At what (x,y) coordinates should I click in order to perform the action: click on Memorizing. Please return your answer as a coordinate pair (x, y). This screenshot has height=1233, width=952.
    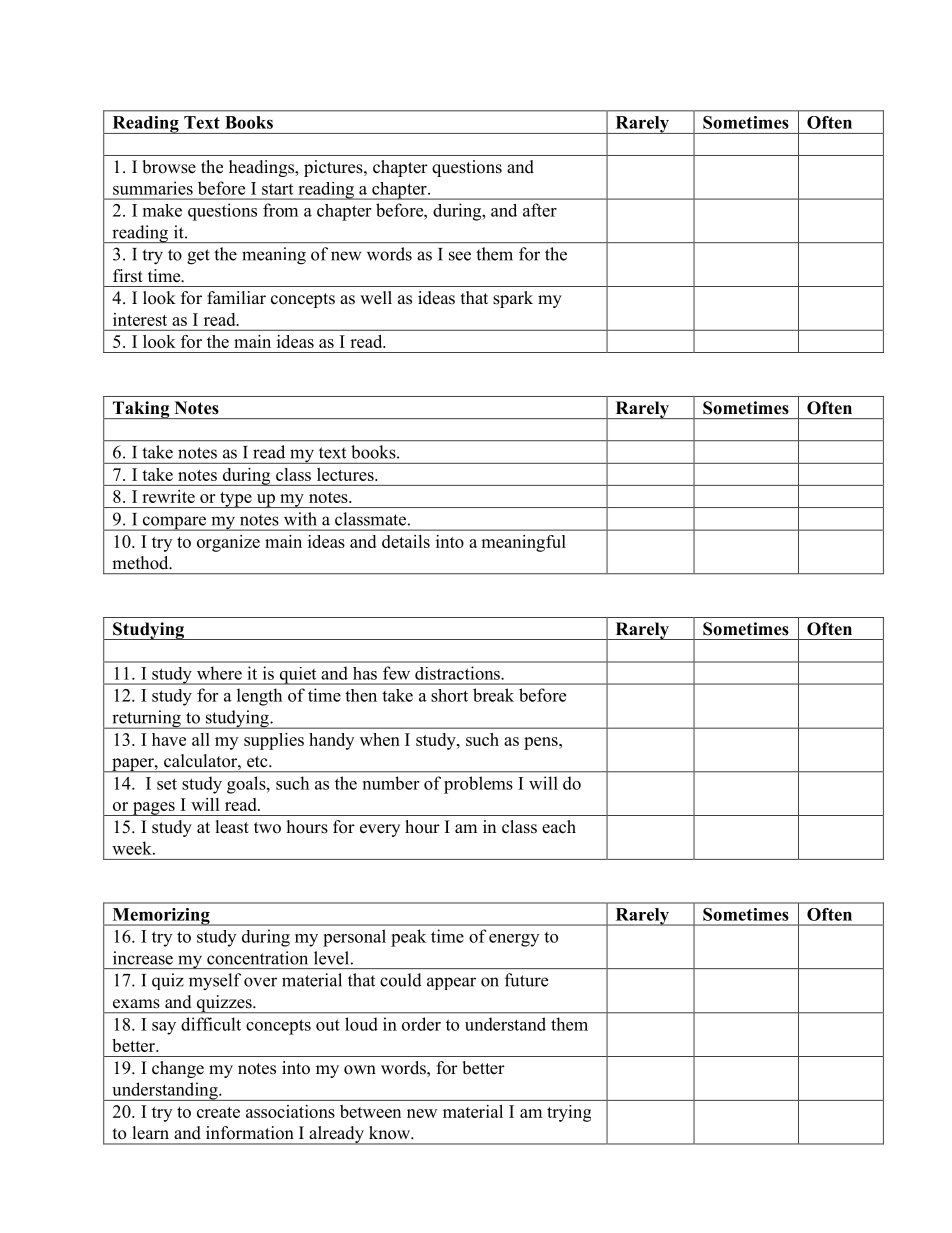
    Looking at the image, I should click on (161, 917).
